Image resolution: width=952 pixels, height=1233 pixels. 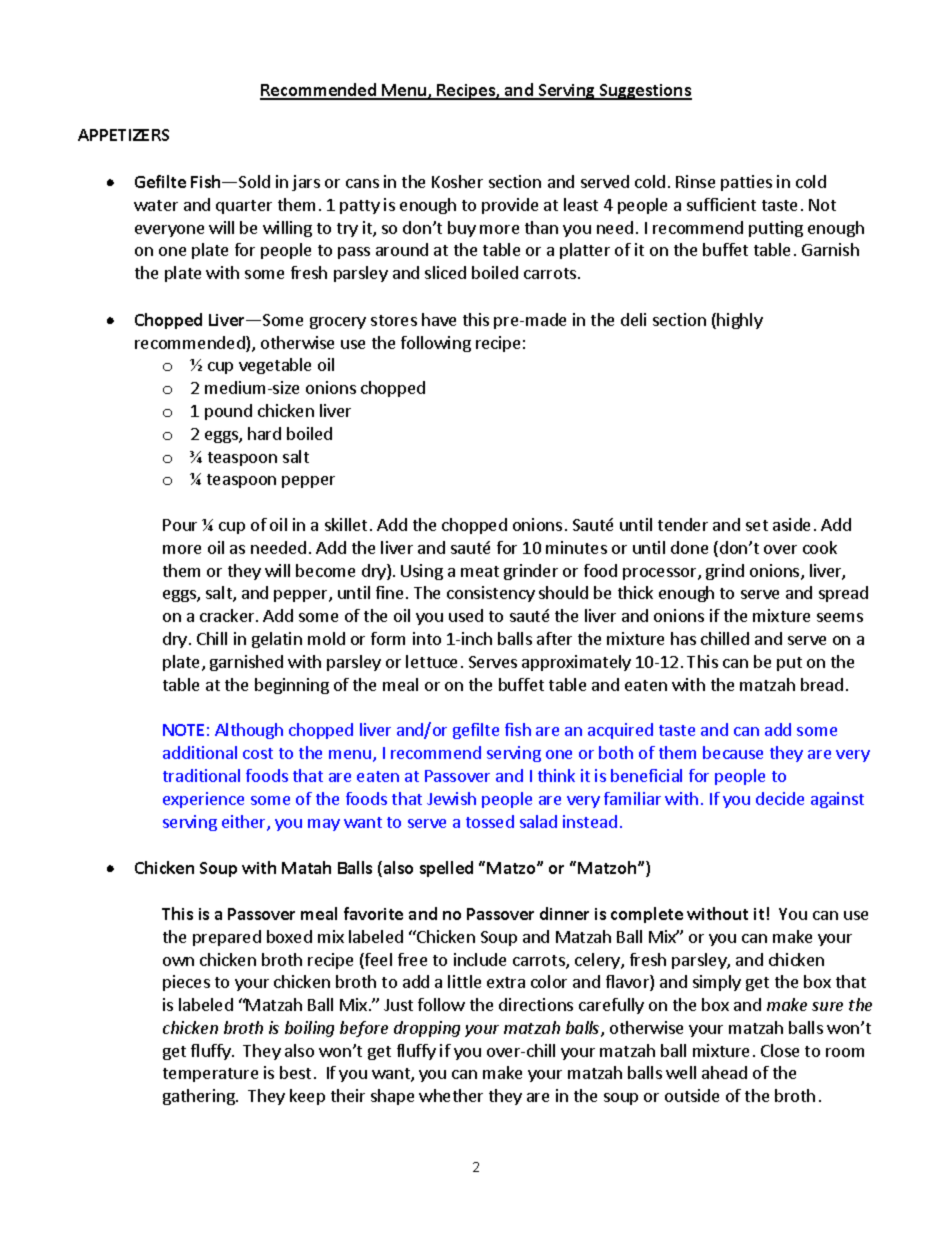 What do you see at coordinates (210, 1075) in the screenshot?
I see `temperature` at bounding box center [210, 1075].
